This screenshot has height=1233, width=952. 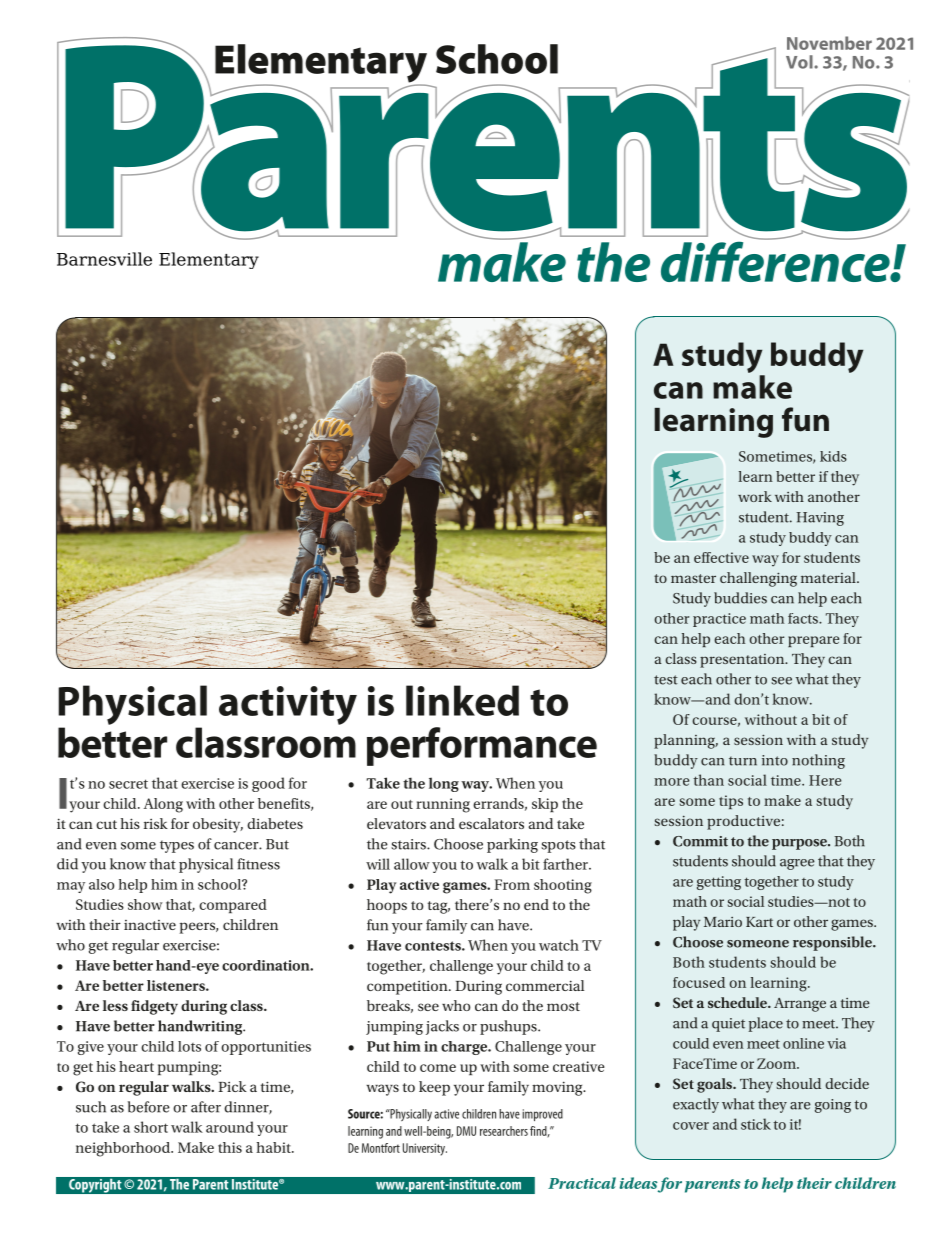 What do you see at coordinates (412, 864) in the screenshot?
I see `allow` at bounding box center [412, 864].
